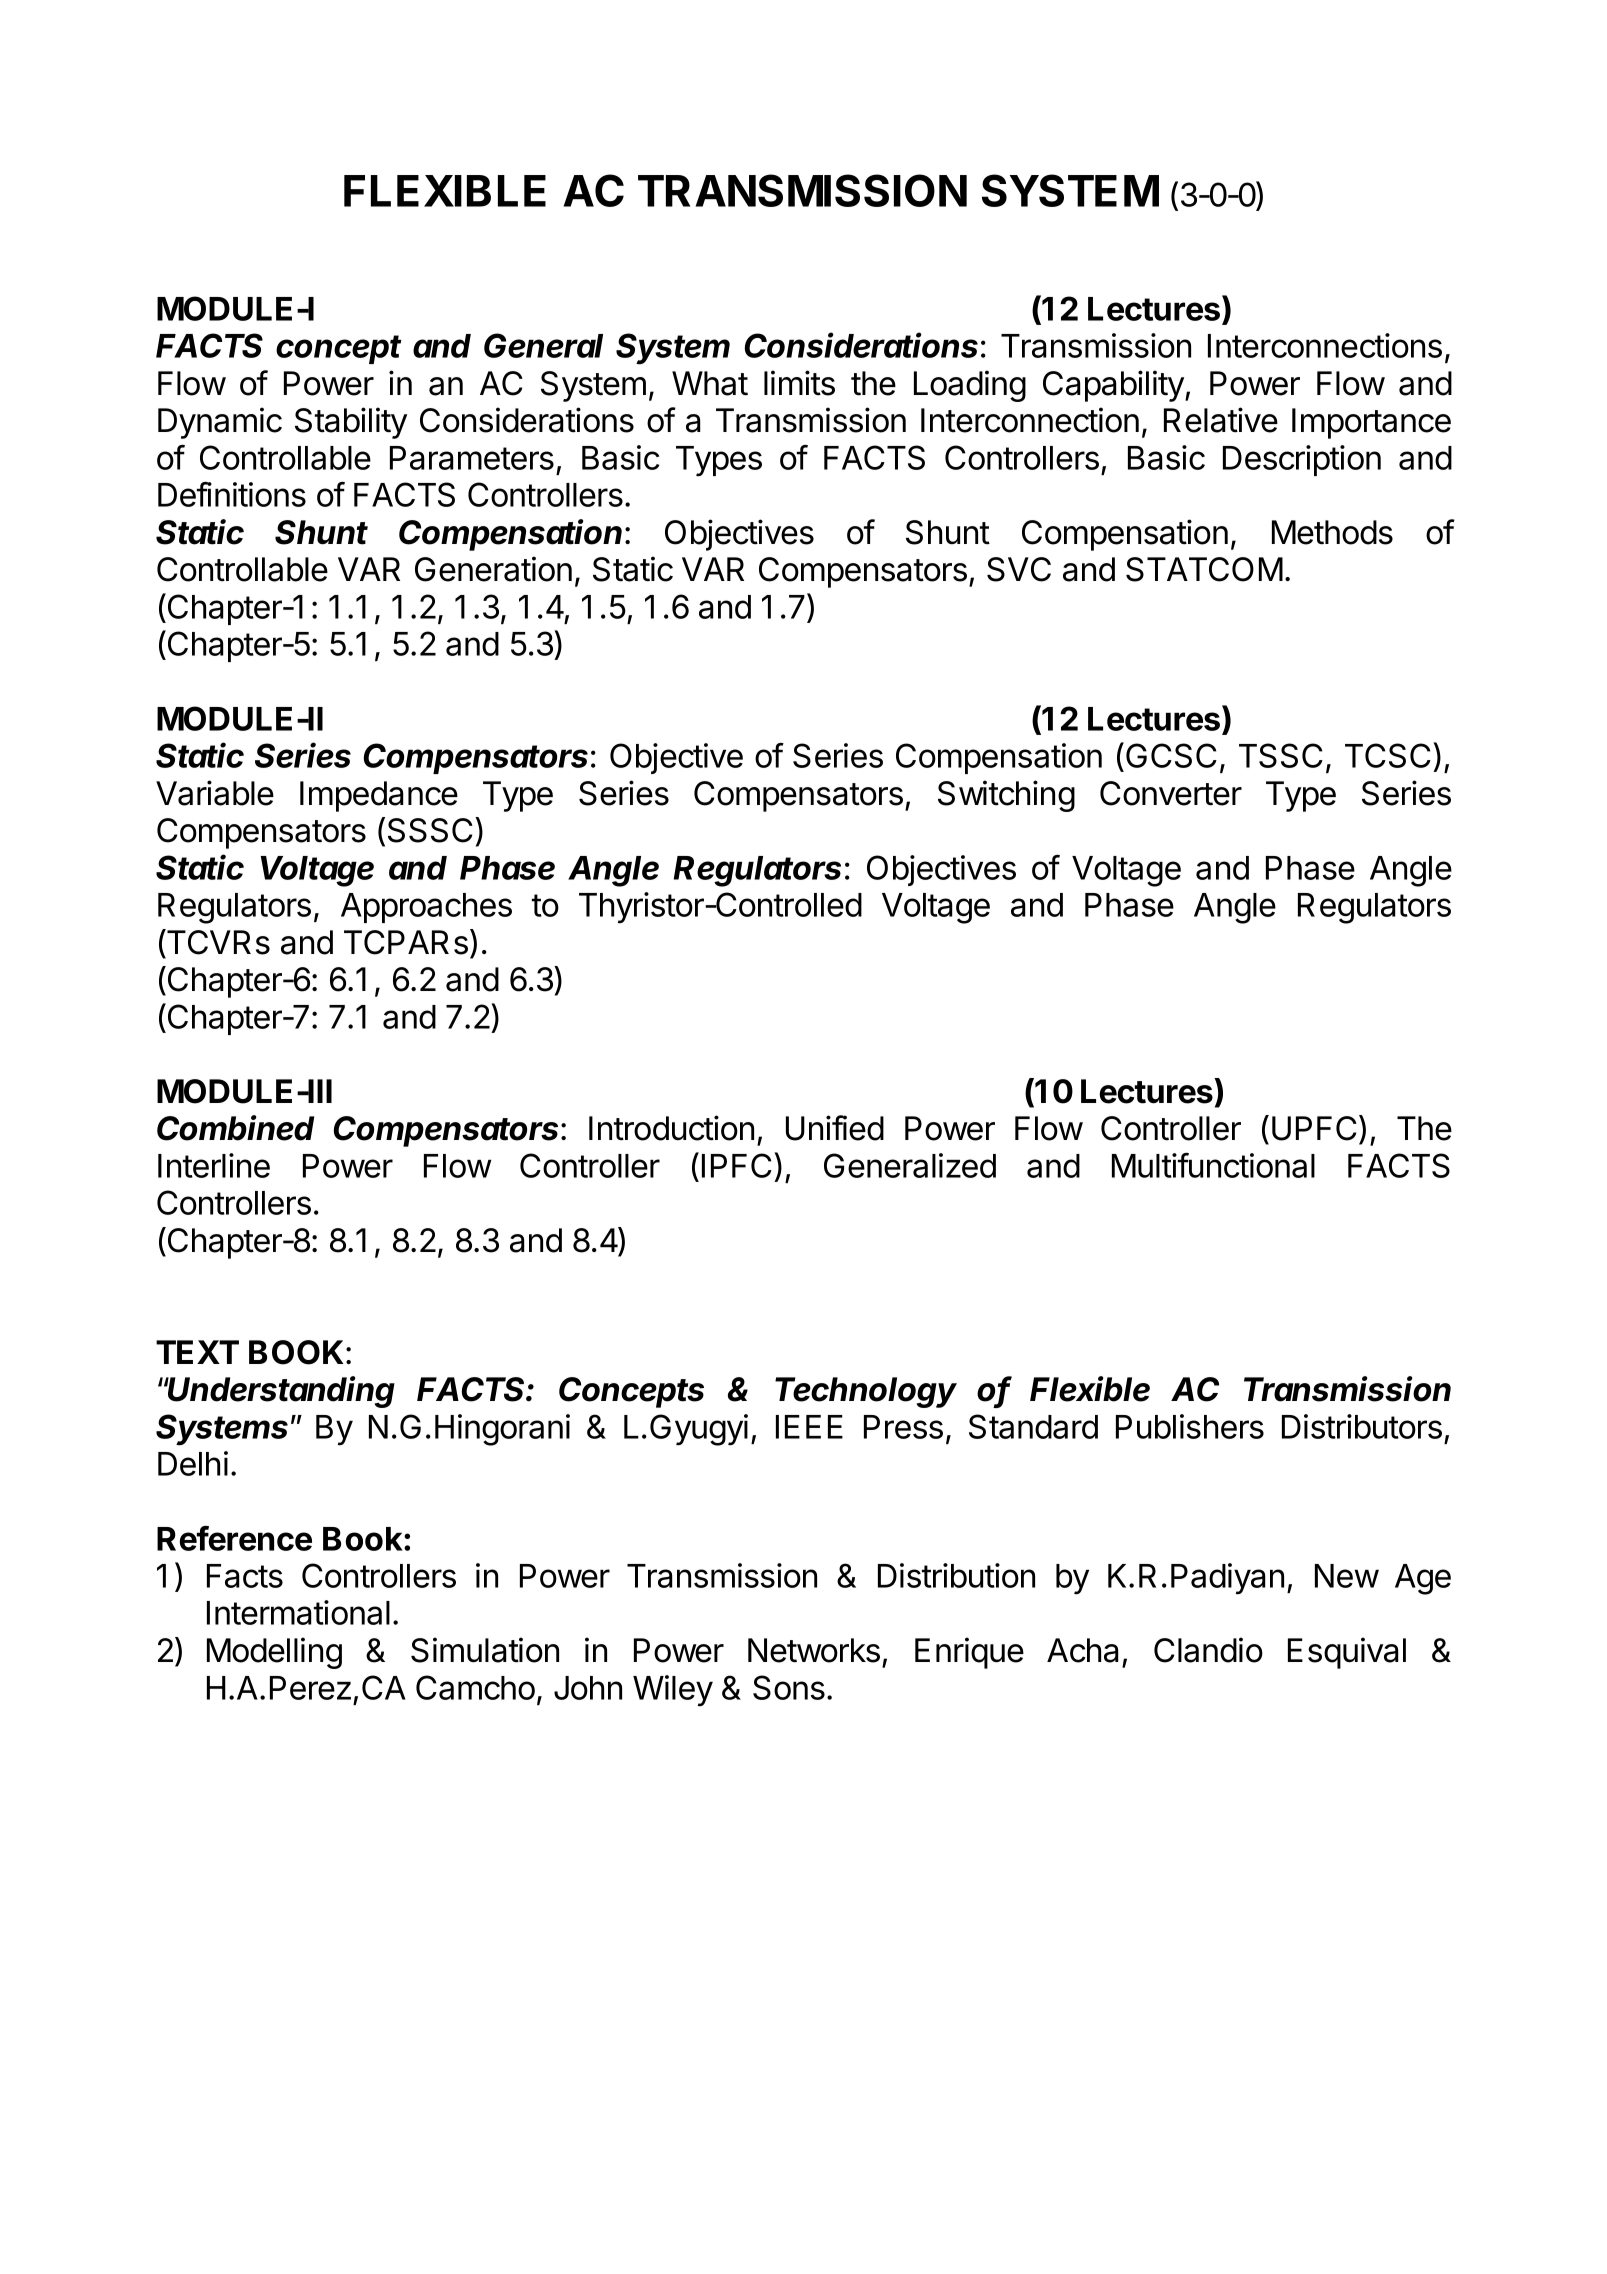 Image resolution: width=1607 pixels, height=2274 pixels. Describe the element at coordinates (351, 423) in the document. I see `Stability` at that location.
